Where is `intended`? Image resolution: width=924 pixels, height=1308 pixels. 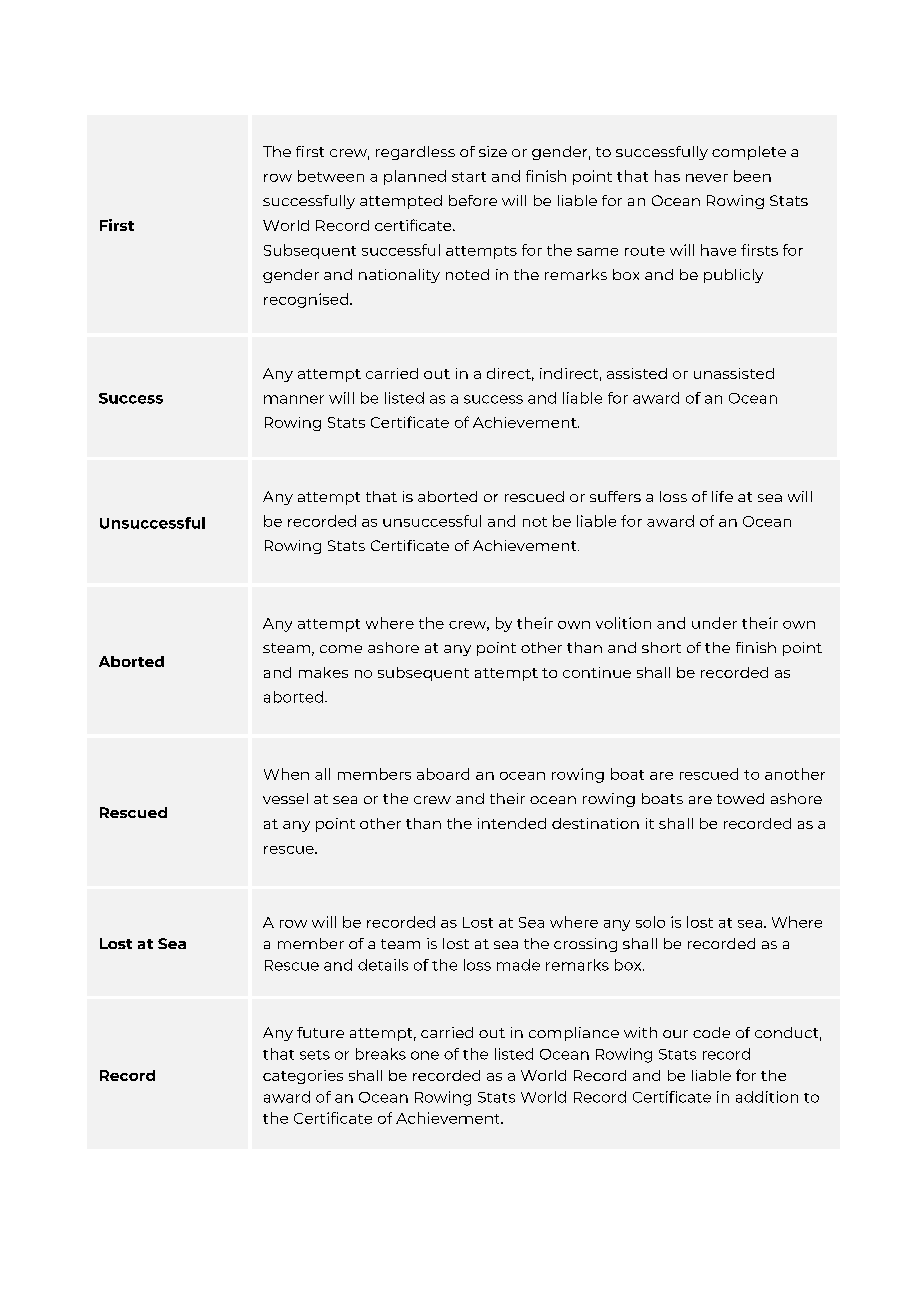
intended is located at coordinates (512, 823).
